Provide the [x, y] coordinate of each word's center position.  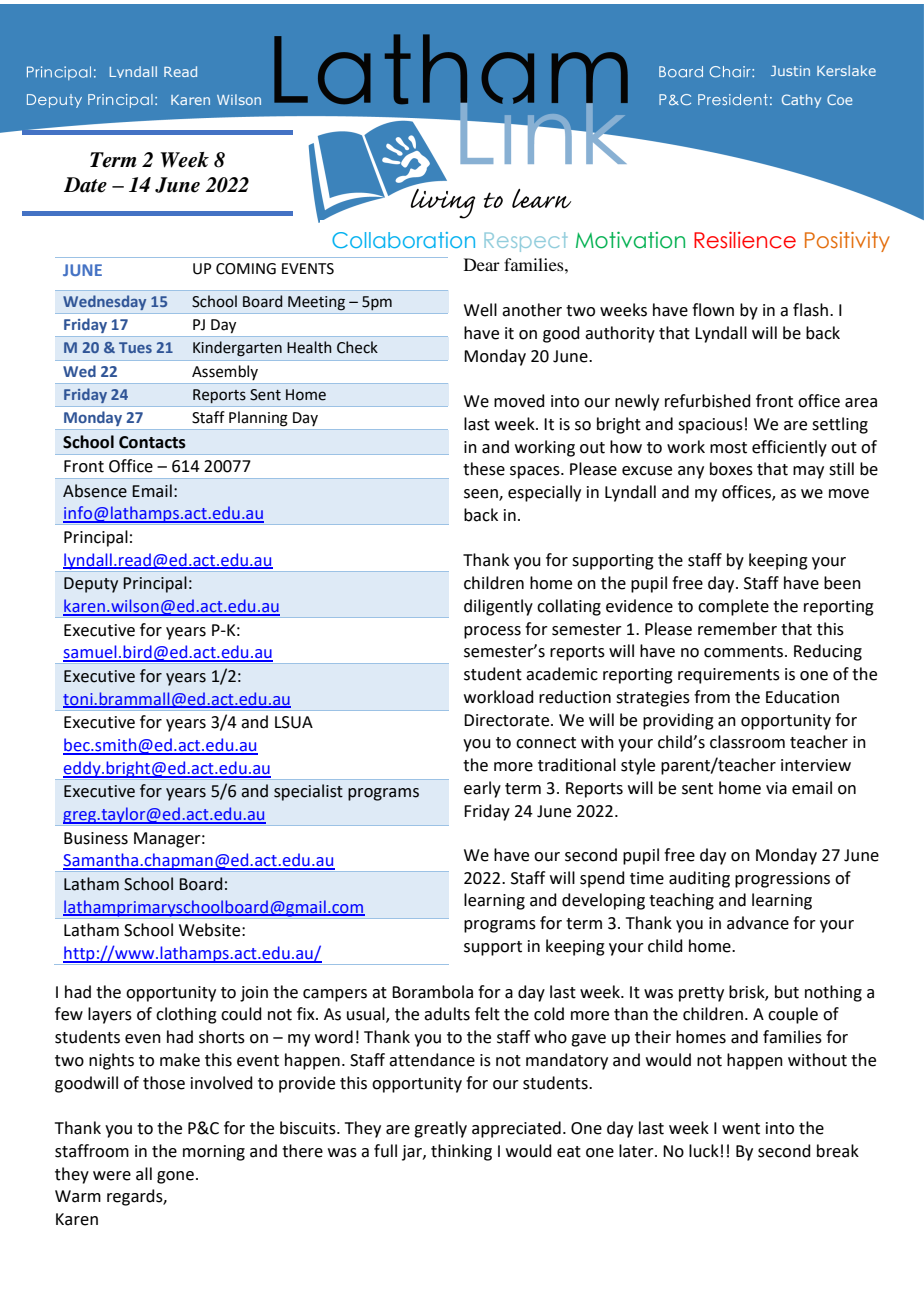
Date [85, 185]
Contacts [152, 442]
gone [175, 1177]
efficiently [789, 448]
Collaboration [403, 240]
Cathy [801, 101]
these [484, 469]
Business [96, 838]
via [776, 788]
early [482, 789]
